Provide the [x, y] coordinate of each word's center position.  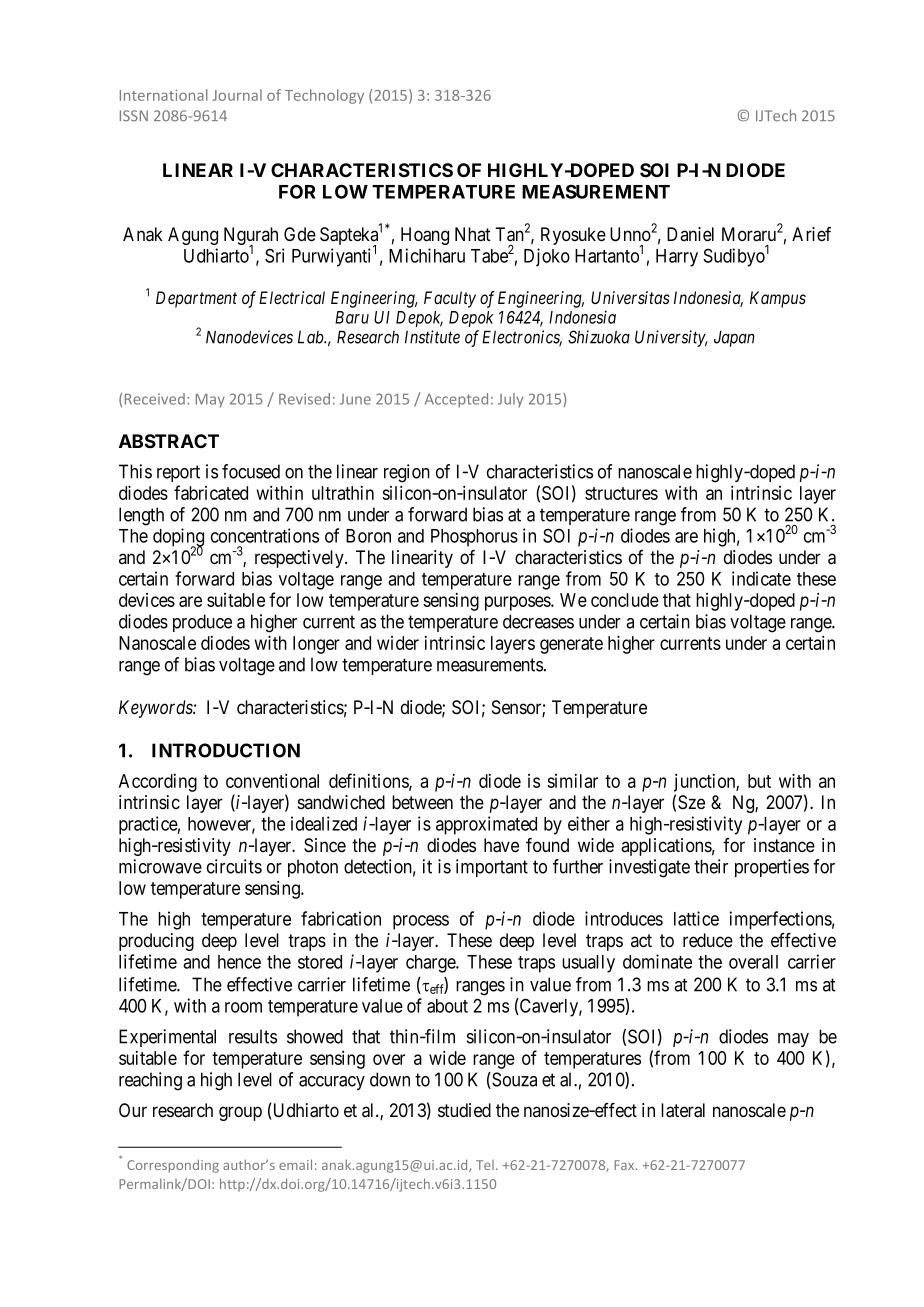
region [407, 473]
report [178, 473]
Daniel [690, 234]
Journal [237, 95]
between [422, 802]
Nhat [473, 234]
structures [621, 493]
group [240, 1113]
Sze [691, 802]
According [158, 783]
